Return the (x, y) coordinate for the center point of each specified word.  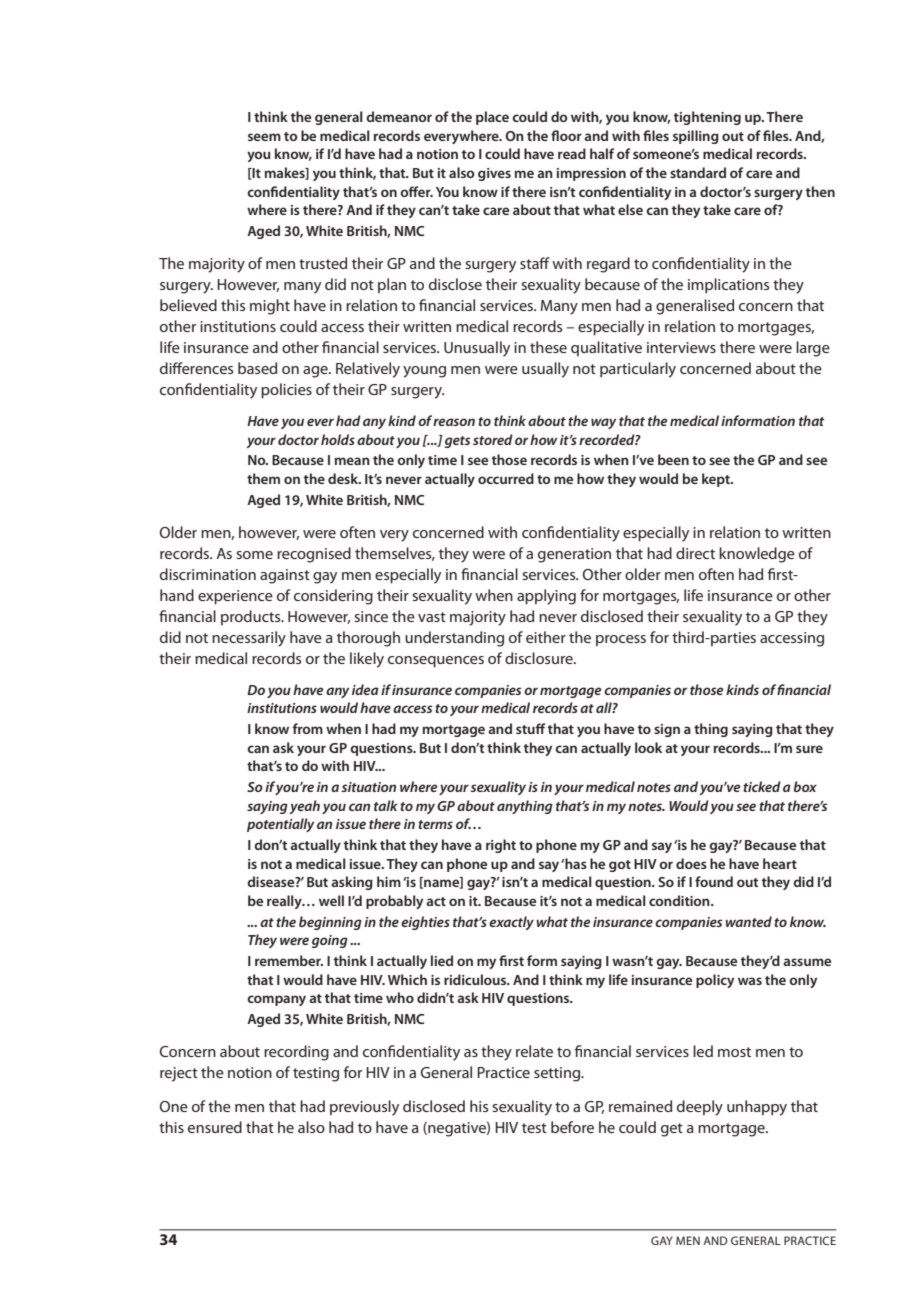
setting (558, 1074)
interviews (681, 347)
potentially (280, 825)
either (546, 637)
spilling (696, 137)
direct (695, 553)
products (252, 617)
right (501, 846)
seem (264, 137)
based (257, 368)
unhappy (757, 1108)
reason (454, 422)
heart (780, 863)
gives (494, 174)
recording (296, 1053)
